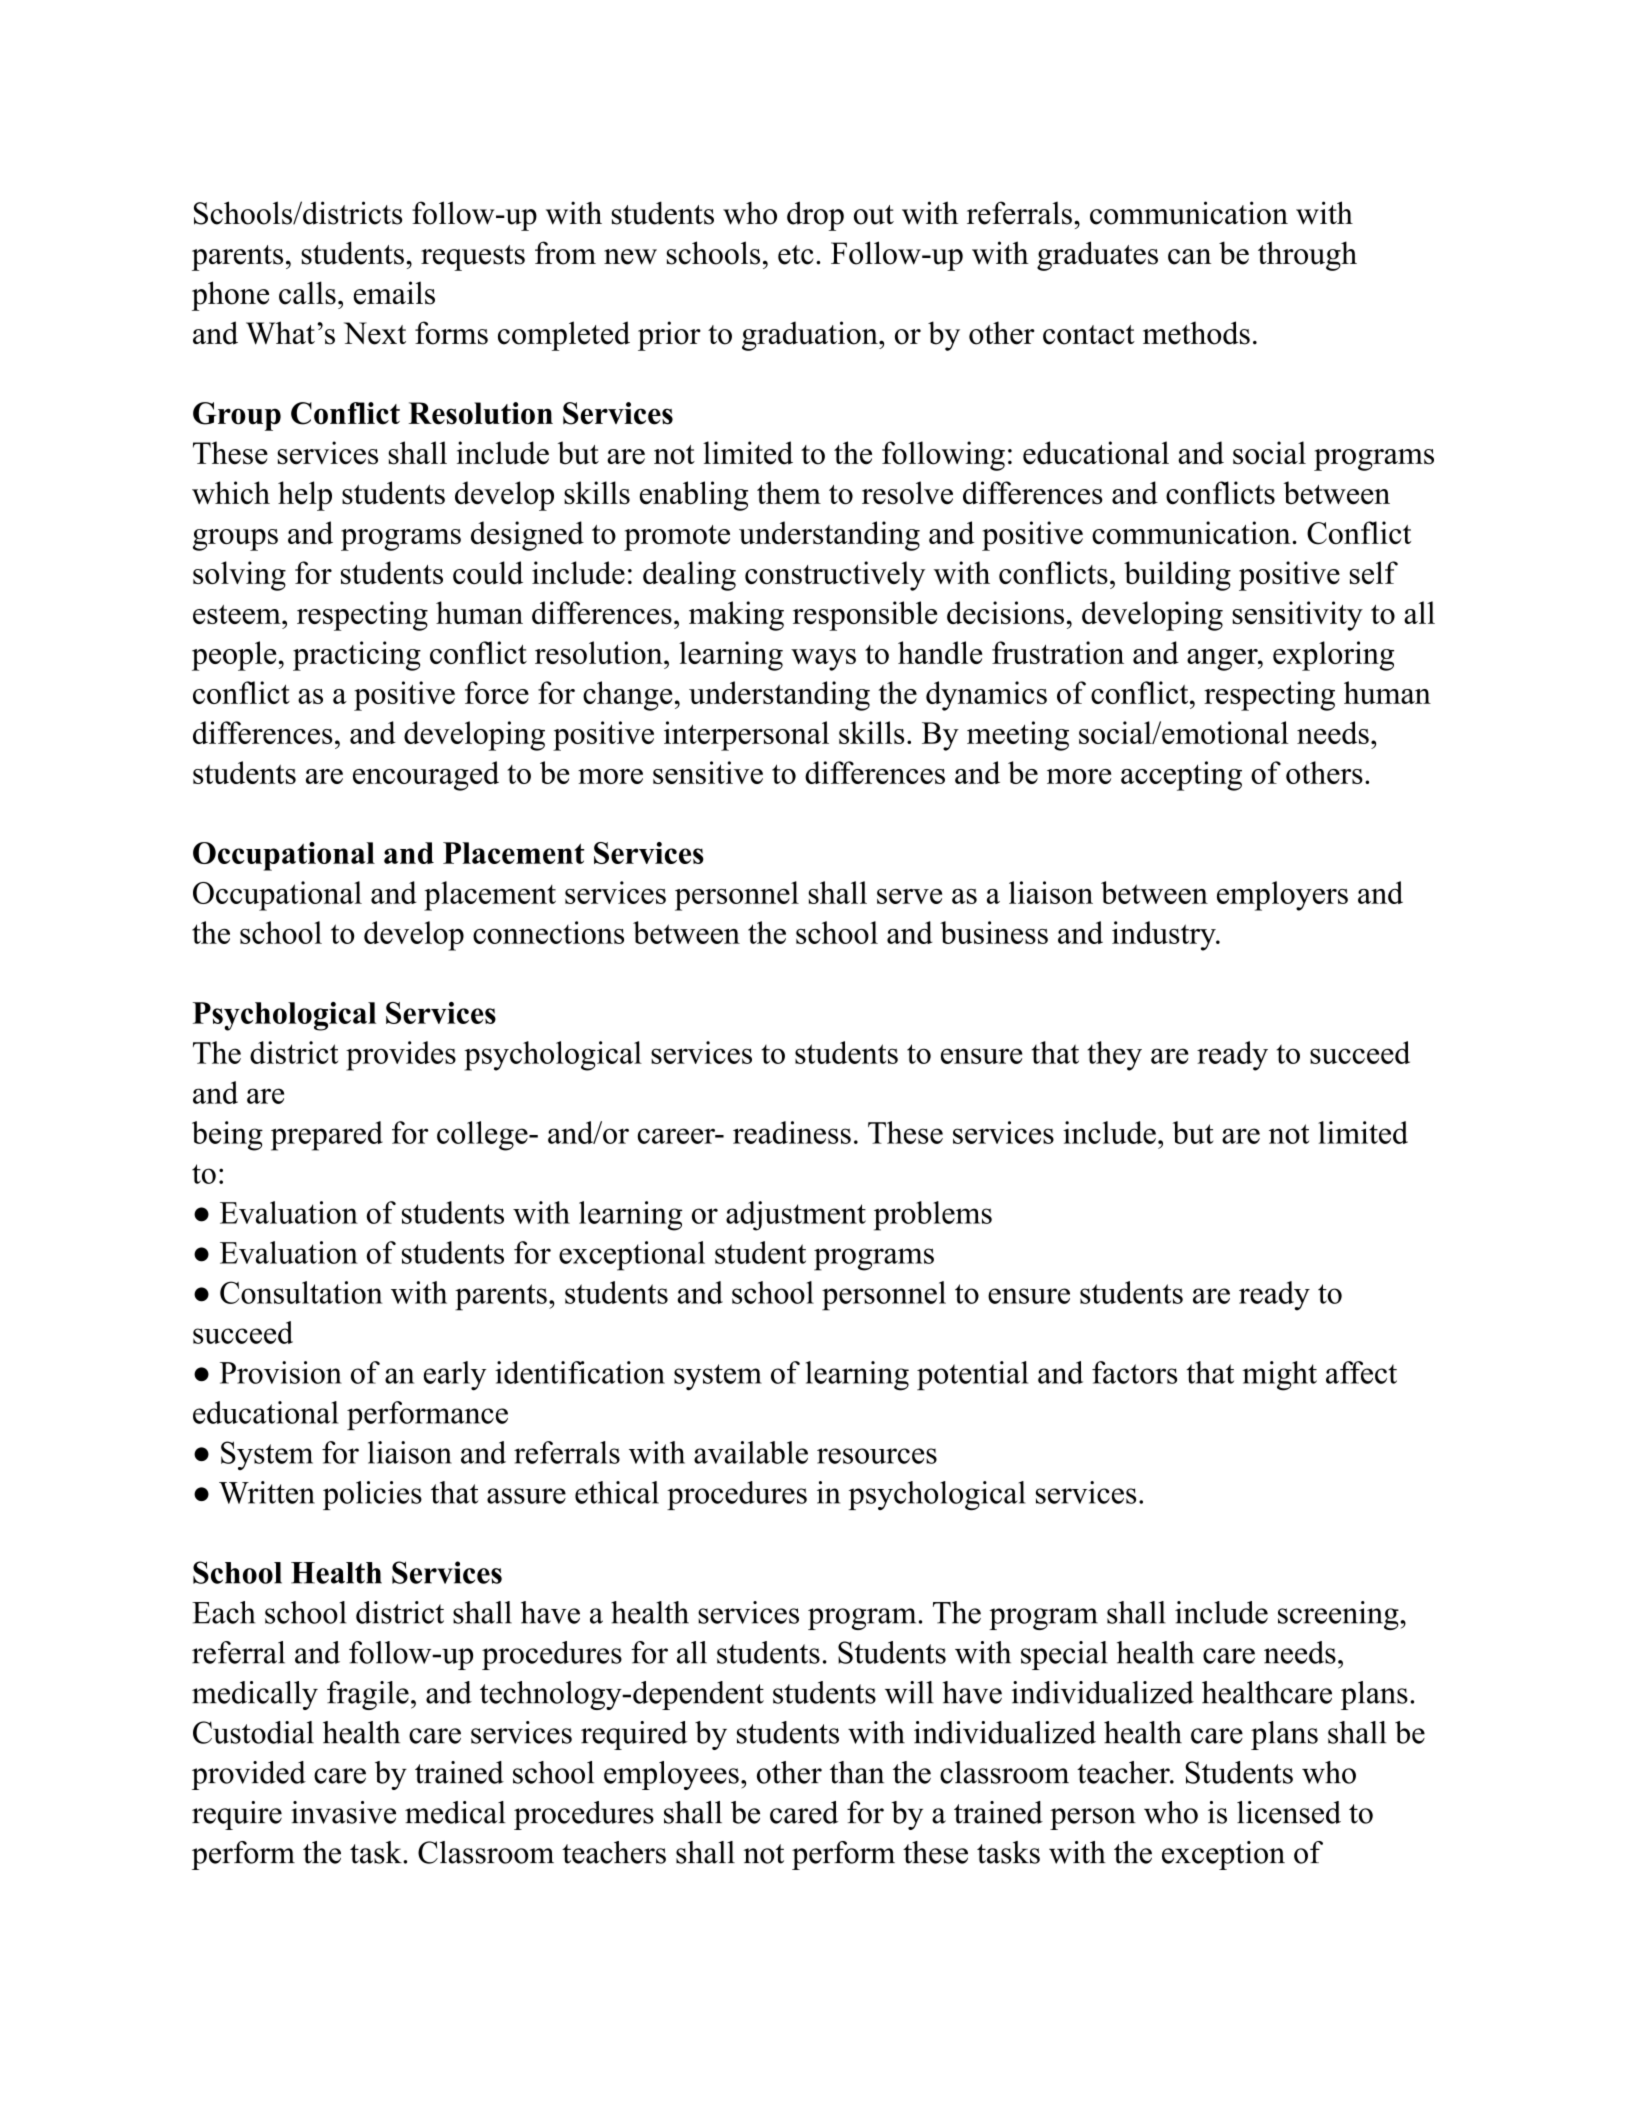 Image resolution: width=1631 pixels, height=2111 pixels. What do you see at coordinates (708, 772) in the image?
I see `sensitive` at bounding box center [708, 772].
